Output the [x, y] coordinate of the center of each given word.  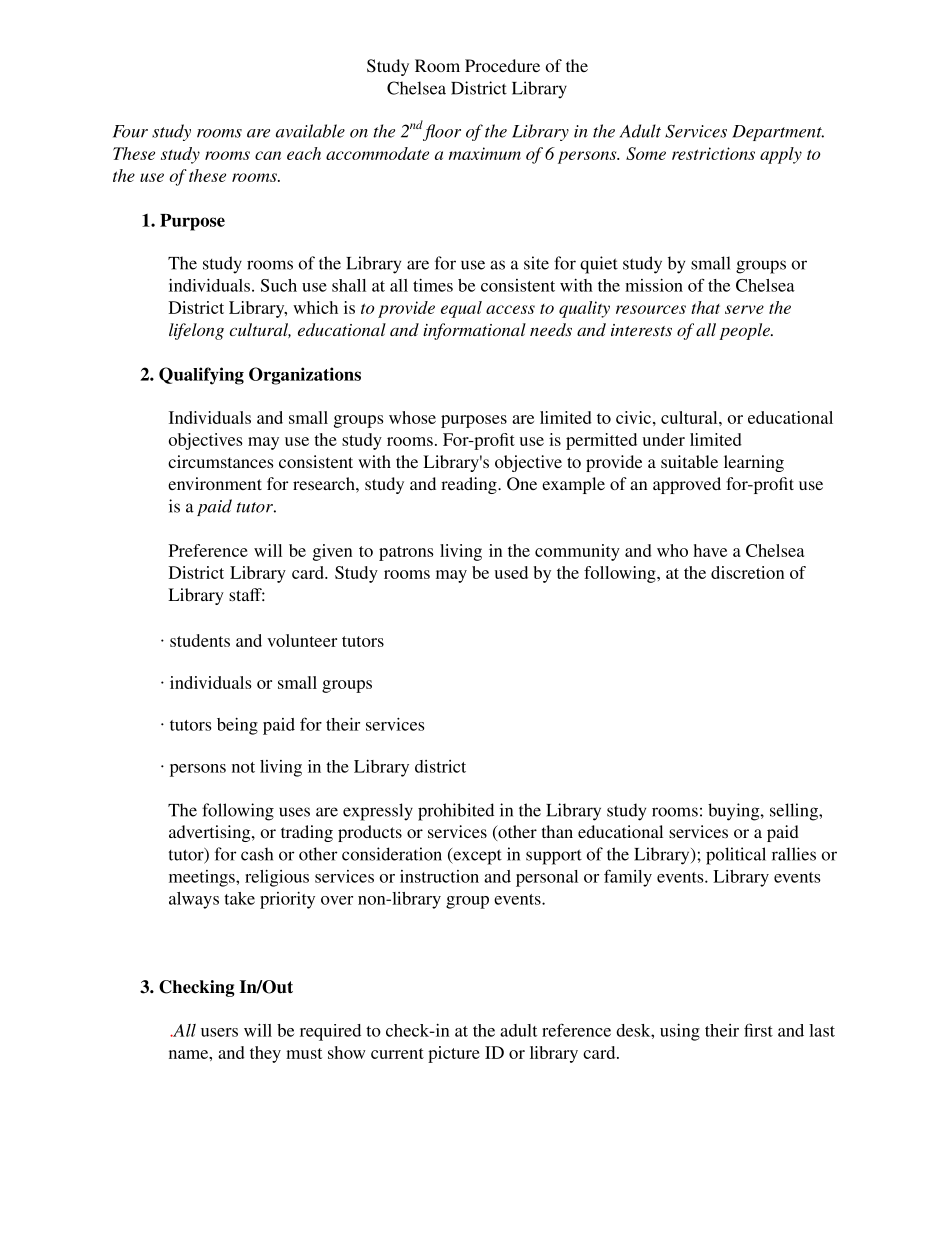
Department [778, 133]
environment [215, 483]
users [219, 1032]
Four [130, 131]
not [243, 767]
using [680, 1032]
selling [795, 812]
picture [454, 1054]
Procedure [502, 65]
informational [474, 331]
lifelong [196, 331]
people [745, 331]
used [511, 572]
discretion [747, 572]
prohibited [456, 812]
